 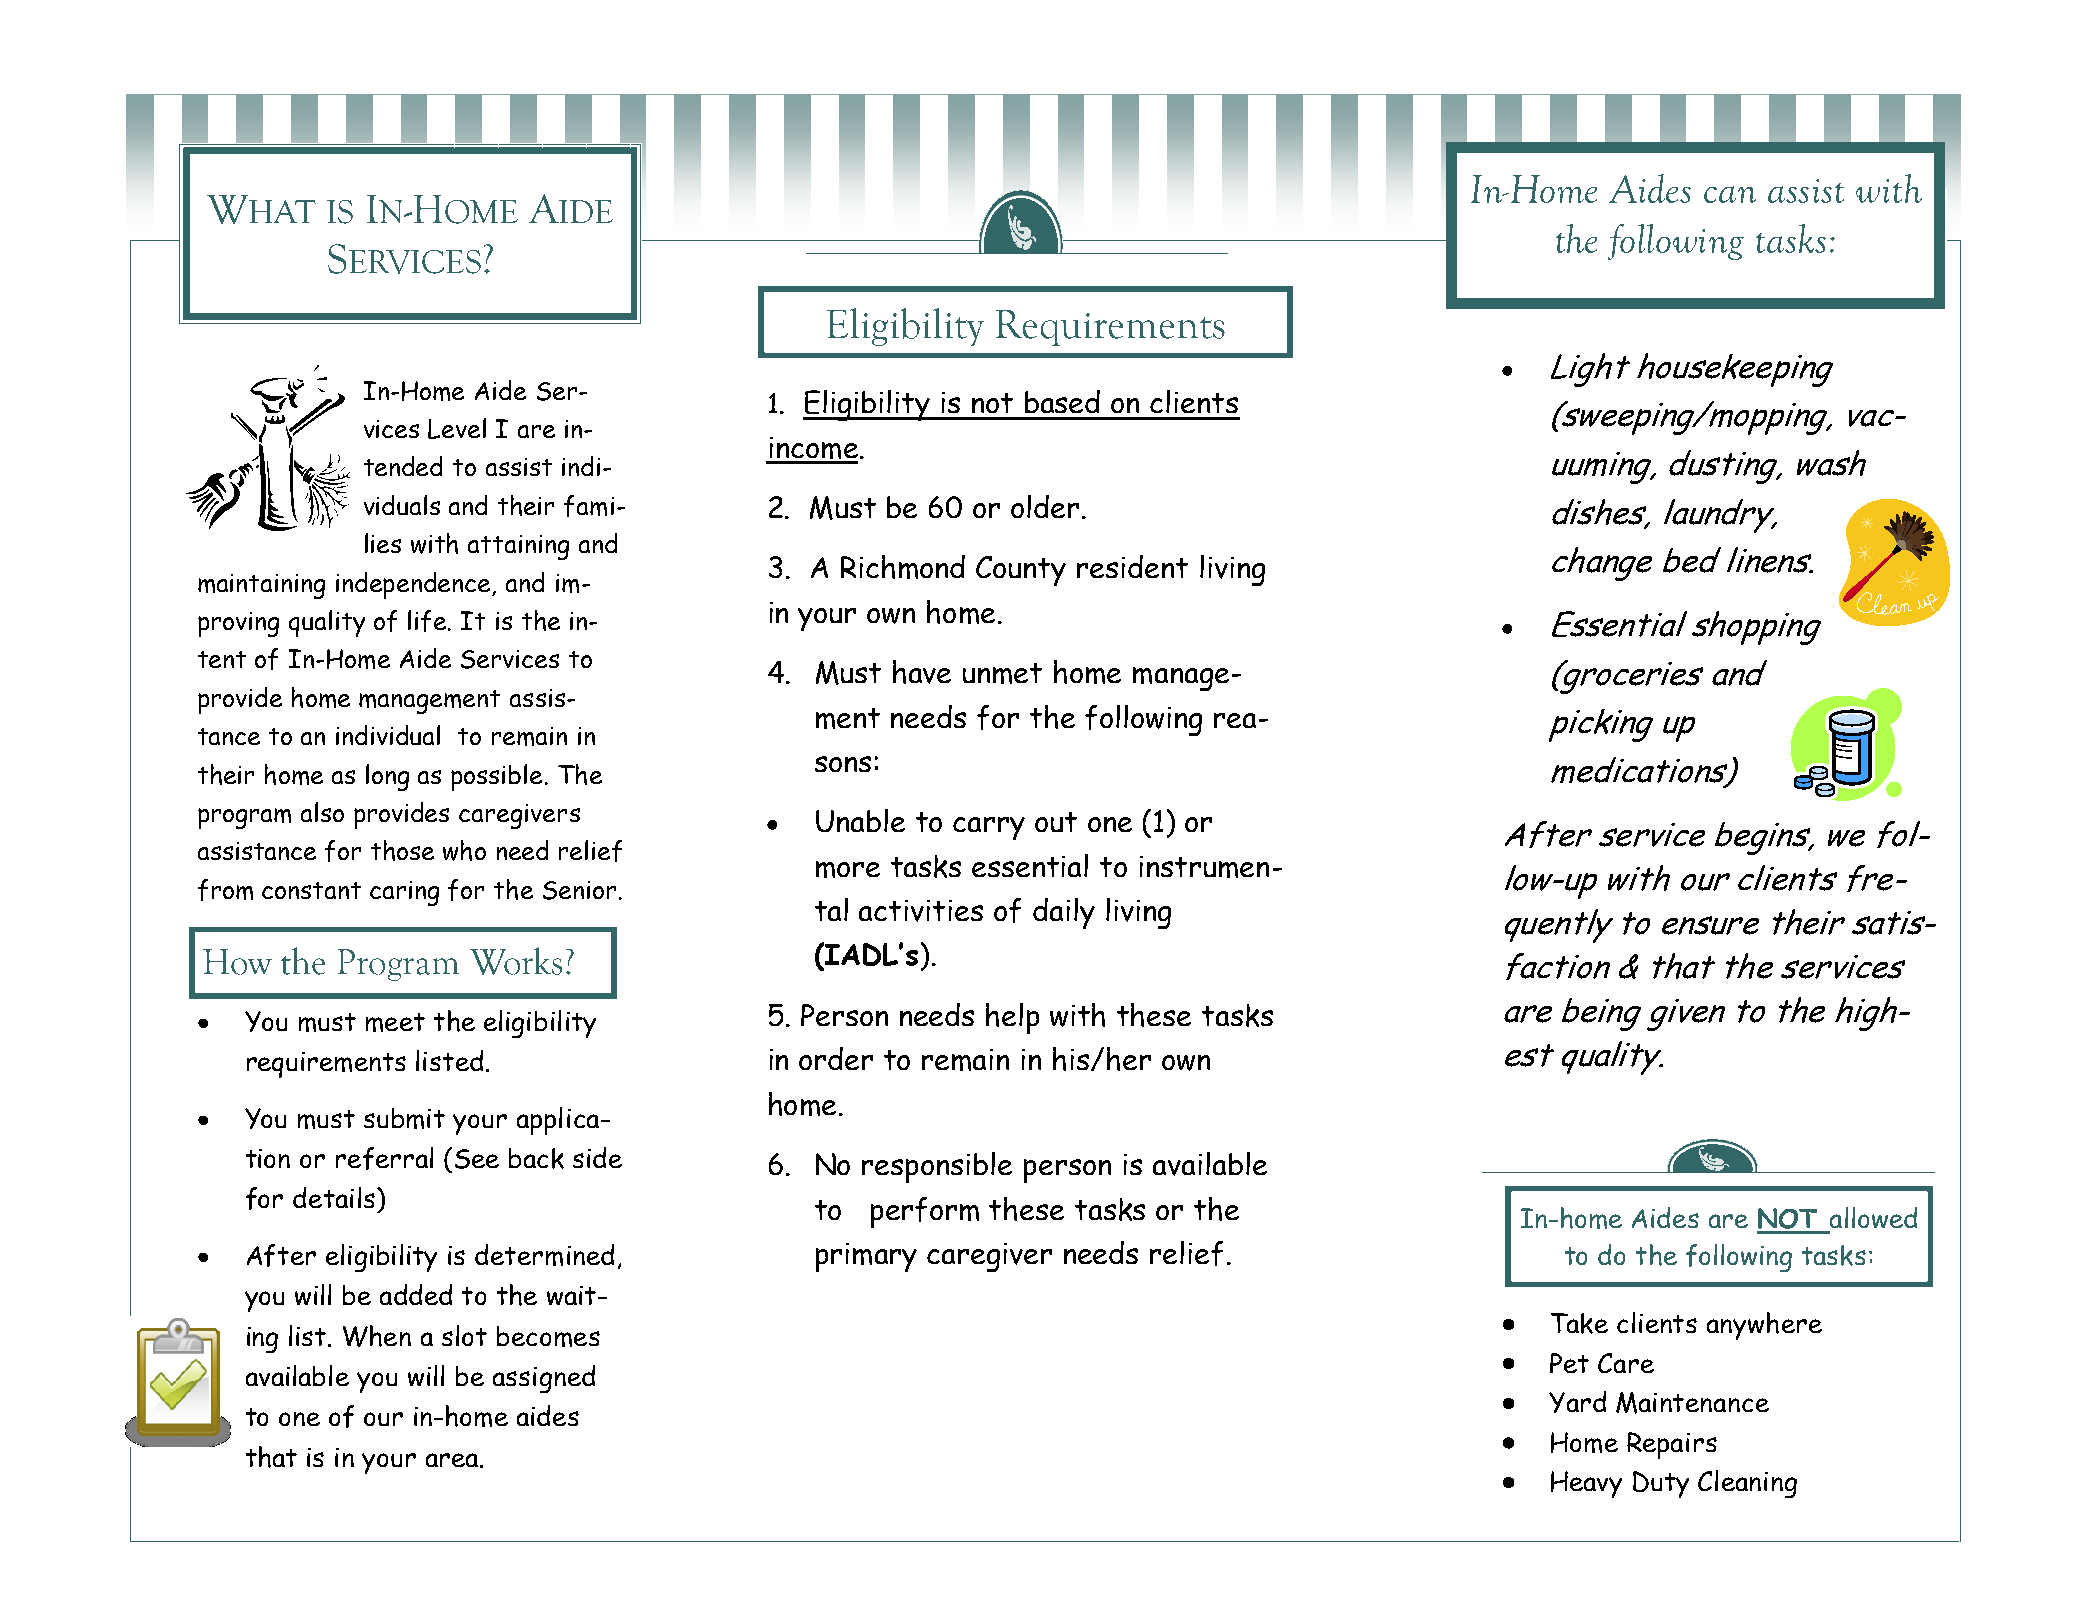 What do you see at coordinates (937, 1167) in the screenshot?
I see `responsible` at bounding box center [937, 1167].
